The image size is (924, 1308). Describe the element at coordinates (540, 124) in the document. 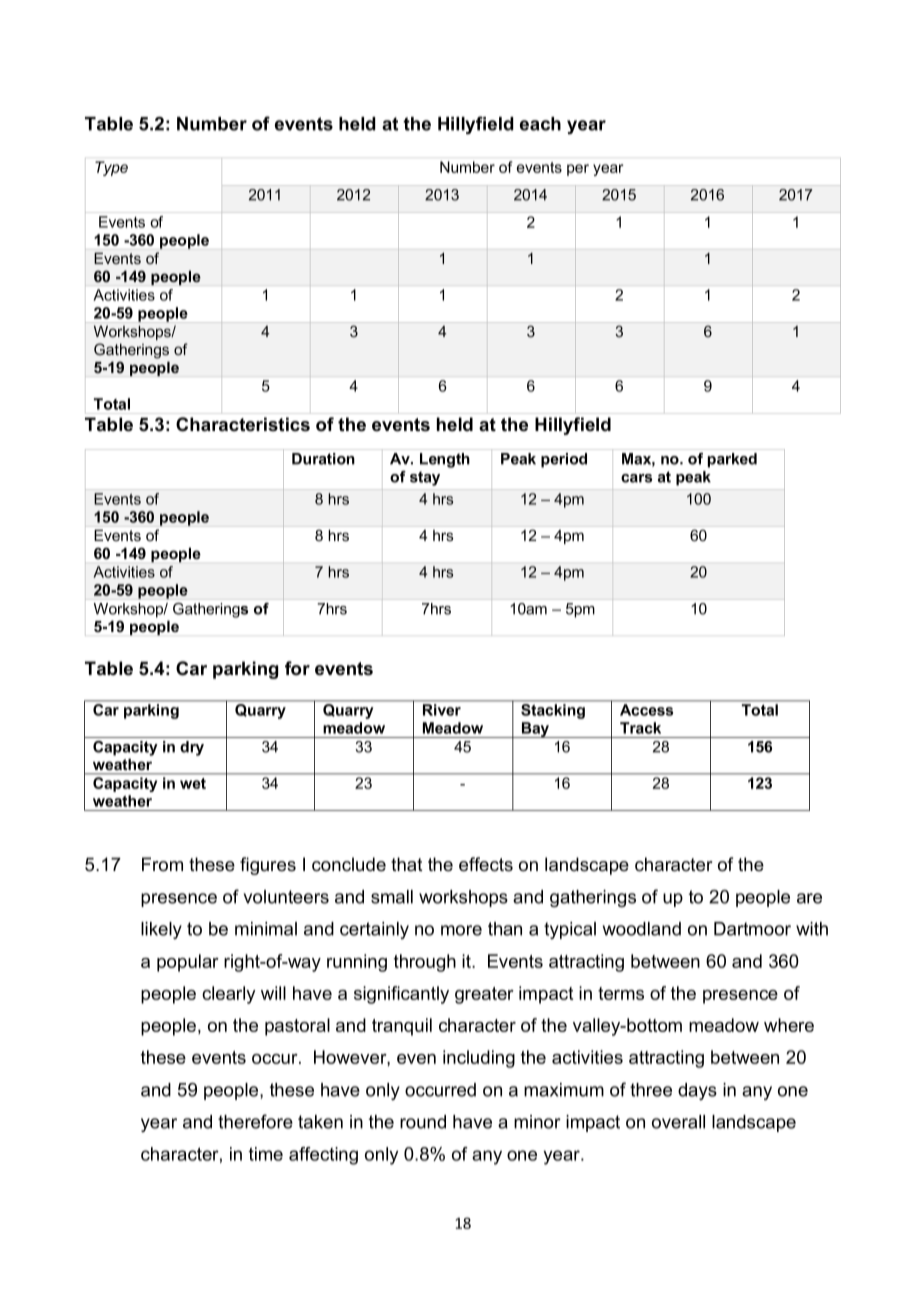

I see `each` at that location.
